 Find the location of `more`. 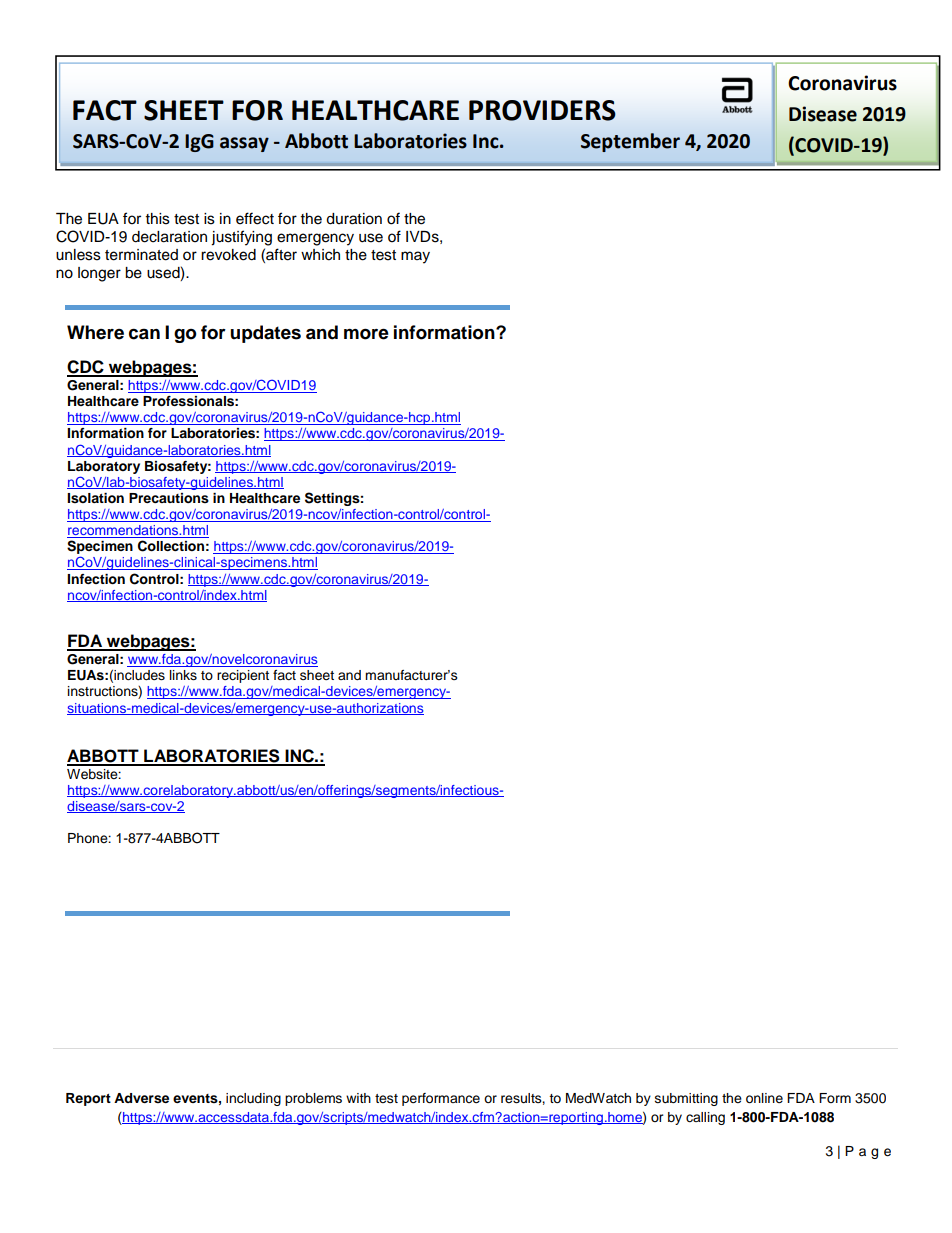

more is located at coordinates (366, 334).
